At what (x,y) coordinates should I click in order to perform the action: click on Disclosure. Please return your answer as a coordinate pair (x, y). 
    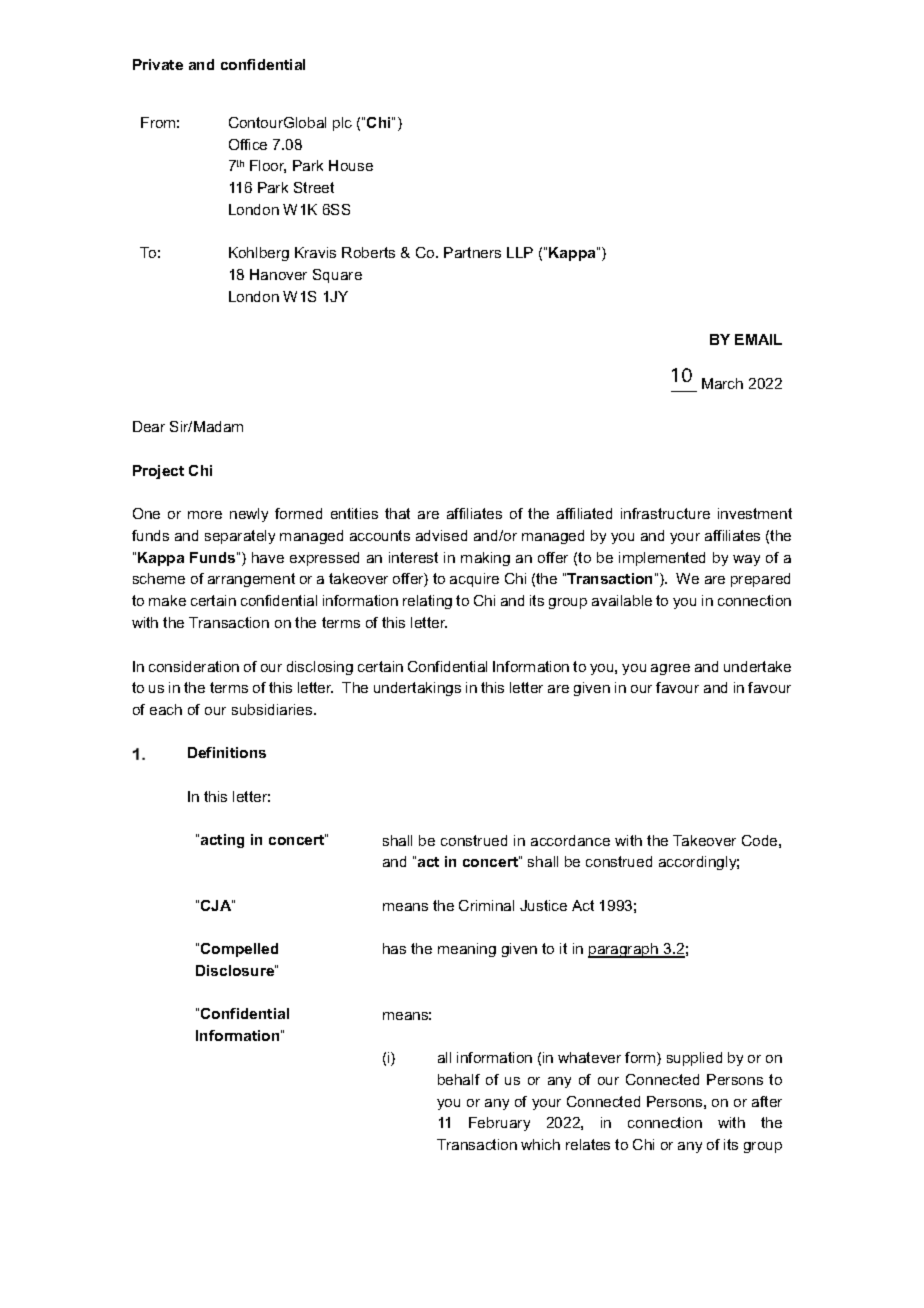
    Looking at the image, I should click on (236, 970).
